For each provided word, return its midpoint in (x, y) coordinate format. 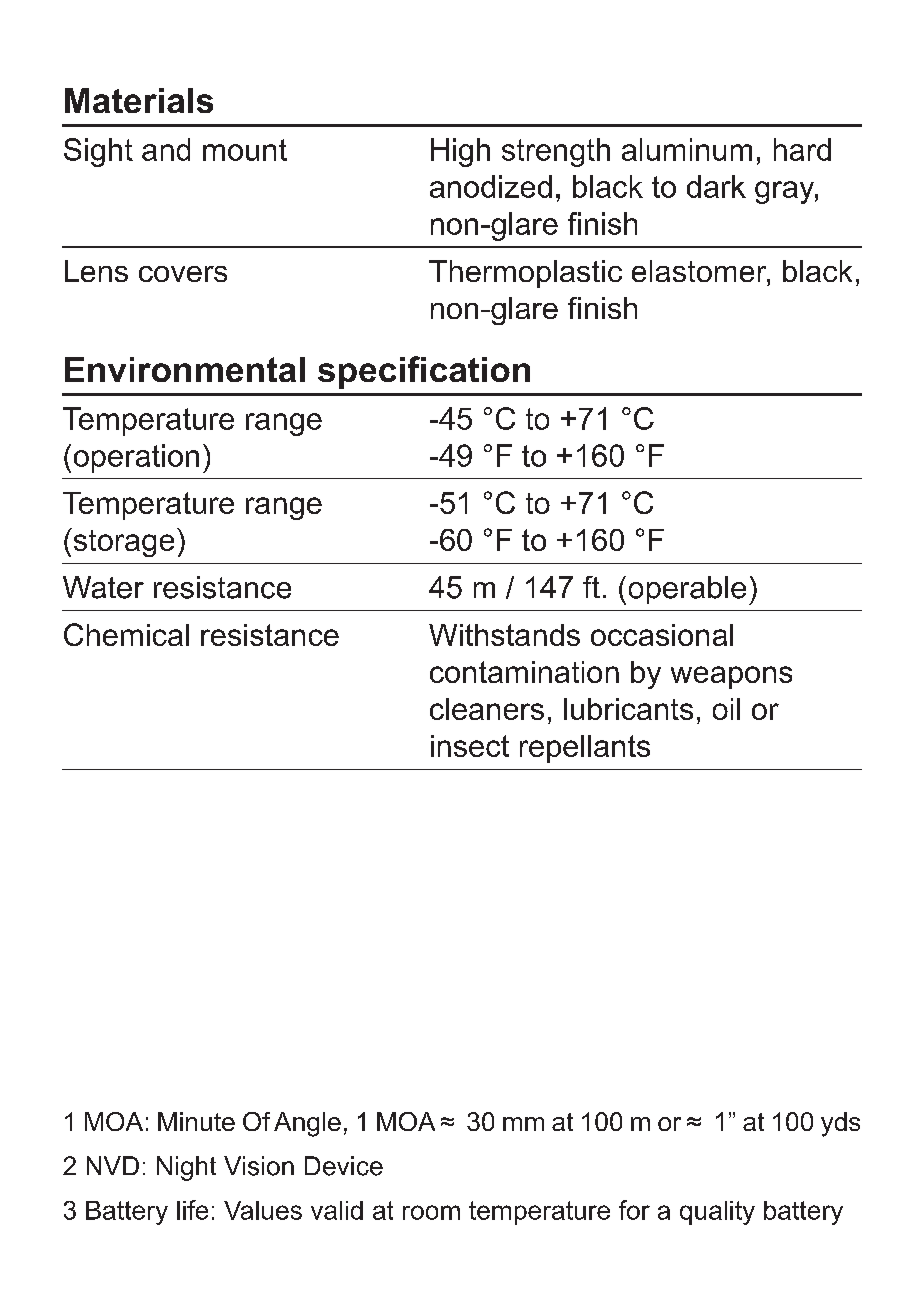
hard (802, 149)
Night (186, 1168)
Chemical (126, 634)
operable (687, 590)
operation (136, 458)
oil (726, 709)
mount (245, 150)
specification (424, 372)
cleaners (487, 709)
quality (717, 1213)
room (431, 1212)
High (460, 152)
